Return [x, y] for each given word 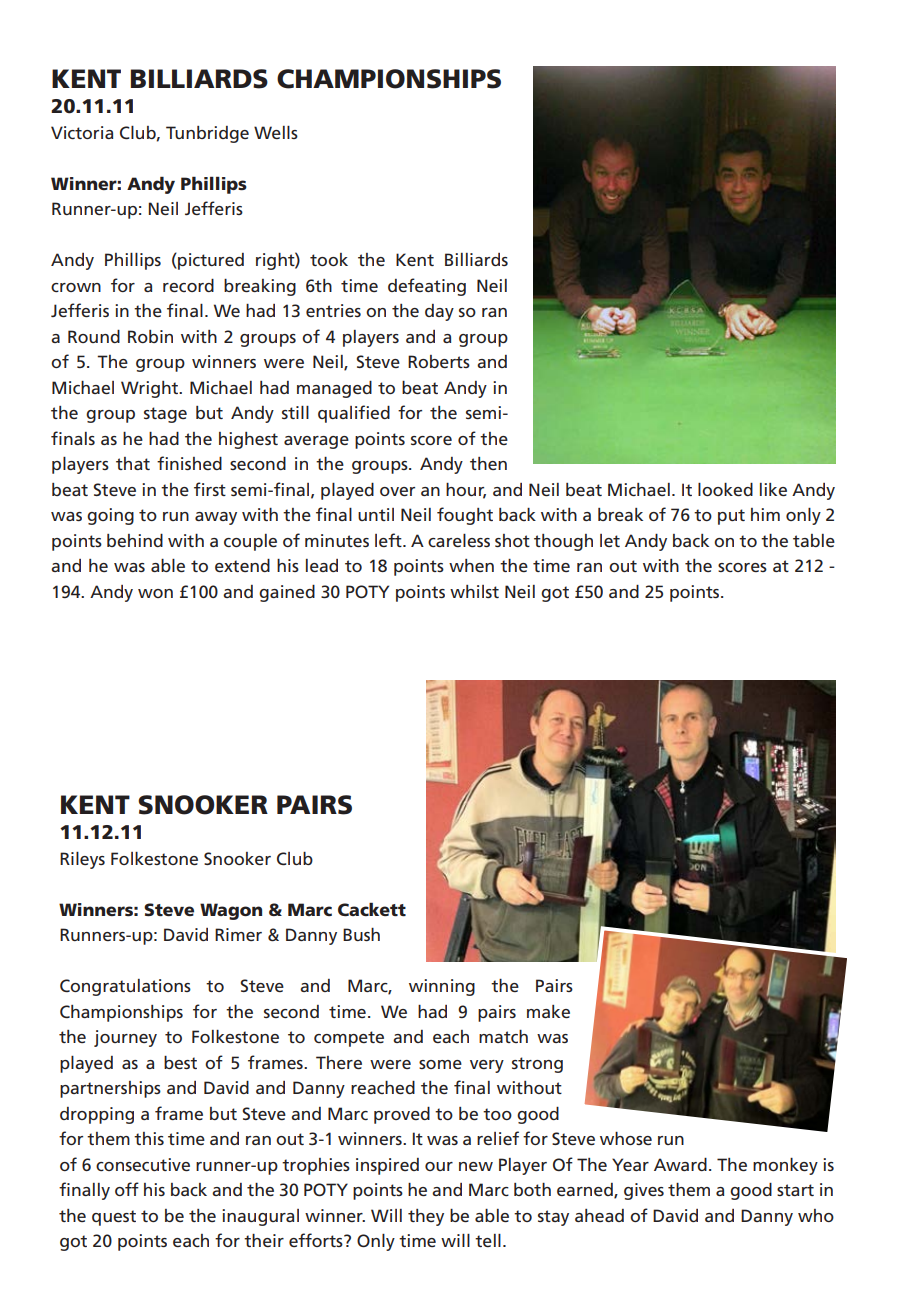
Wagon [231, 911]
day [439, 312]
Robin [150, 336]
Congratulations [125, 987]
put [731, 517]
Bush [361, 934]
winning [442, 987]
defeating [427, 287]
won [155, 593]
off [127, 1189]
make [548, 1011]
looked [725, 489]
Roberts [439, 361]
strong [537, 1065]
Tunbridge [207, 134]
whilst [474, 591]
